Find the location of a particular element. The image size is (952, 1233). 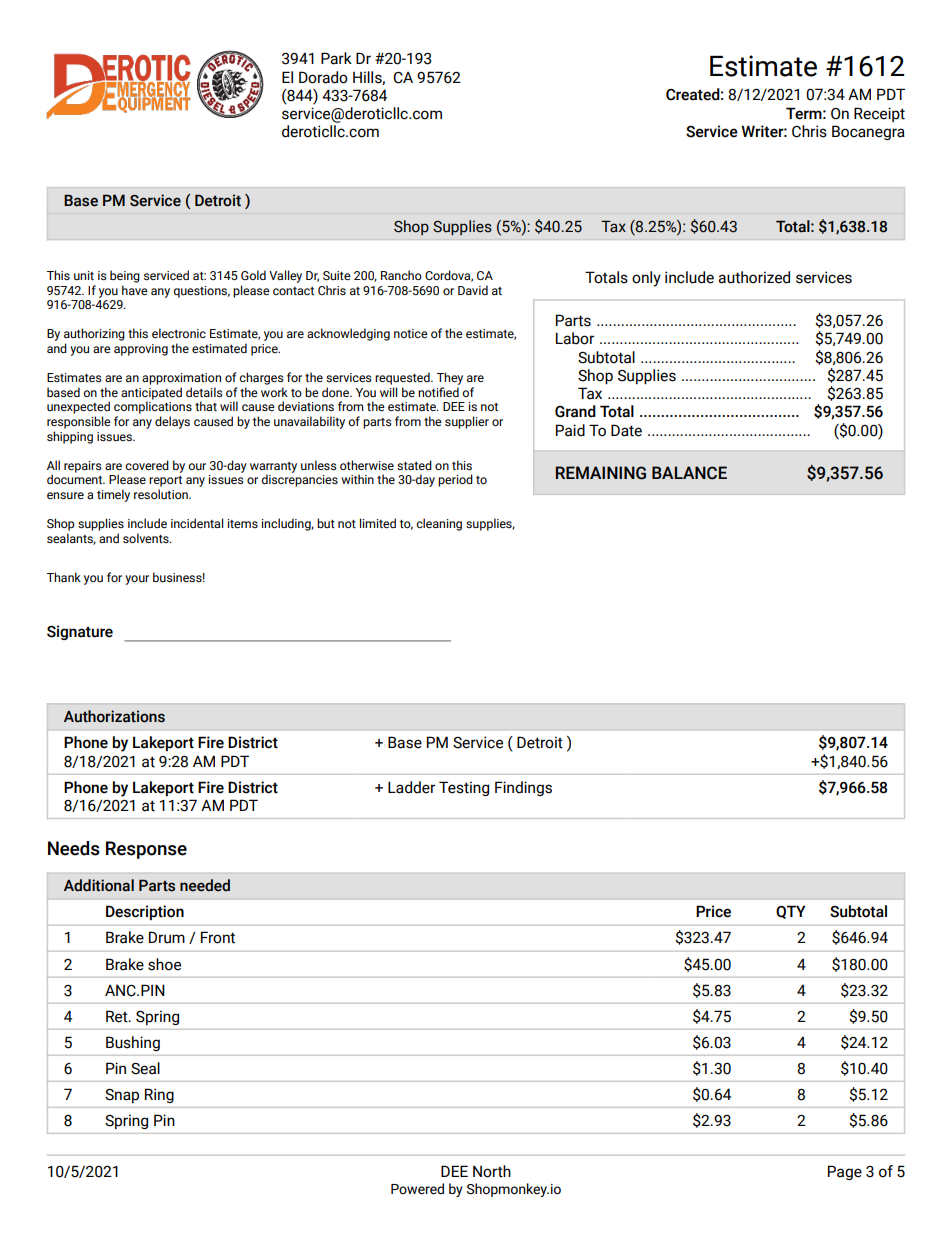

BALANCE is located at coordinates (689, 473).
